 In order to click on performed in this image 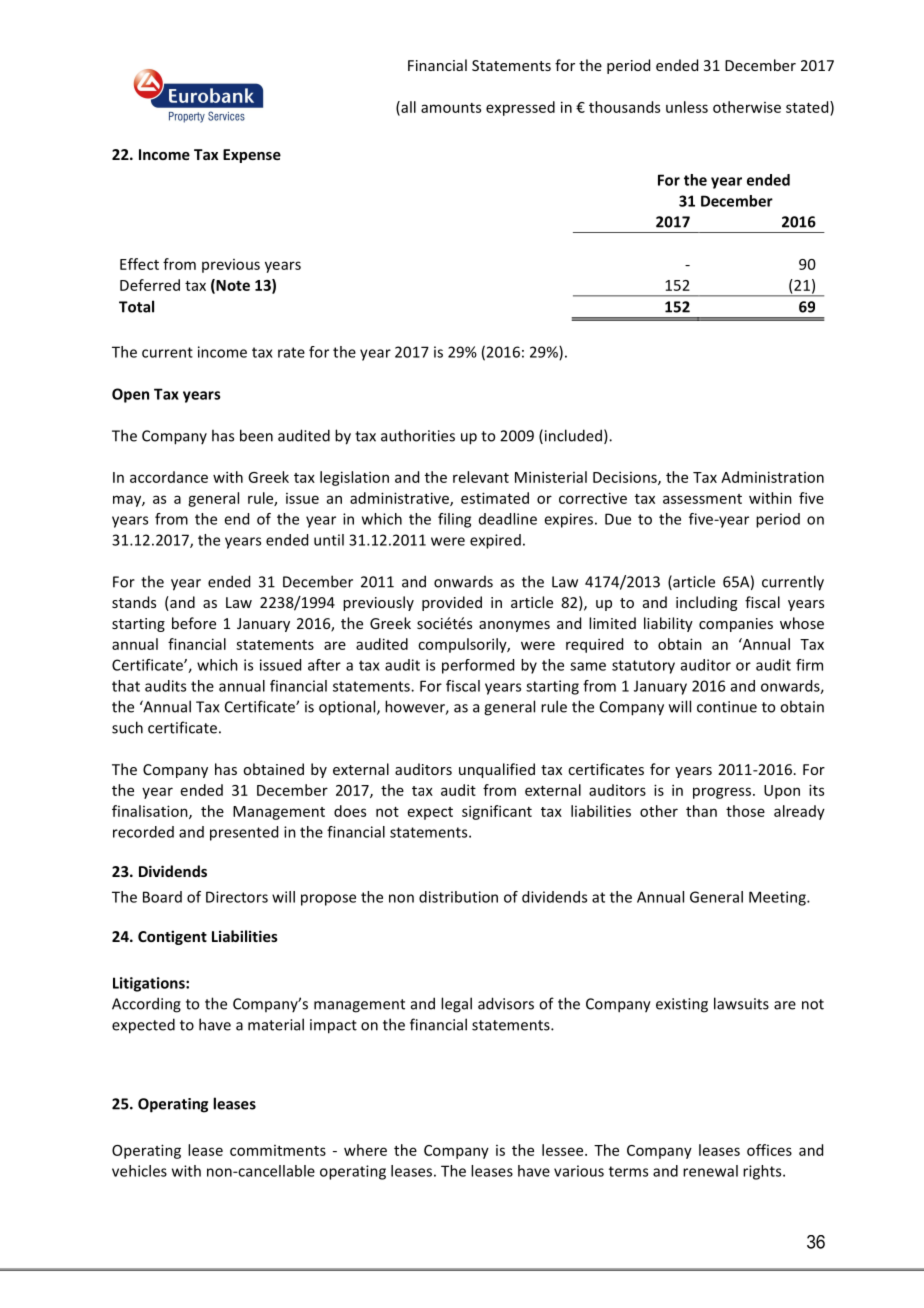, I will do `click(478, 666)`.
